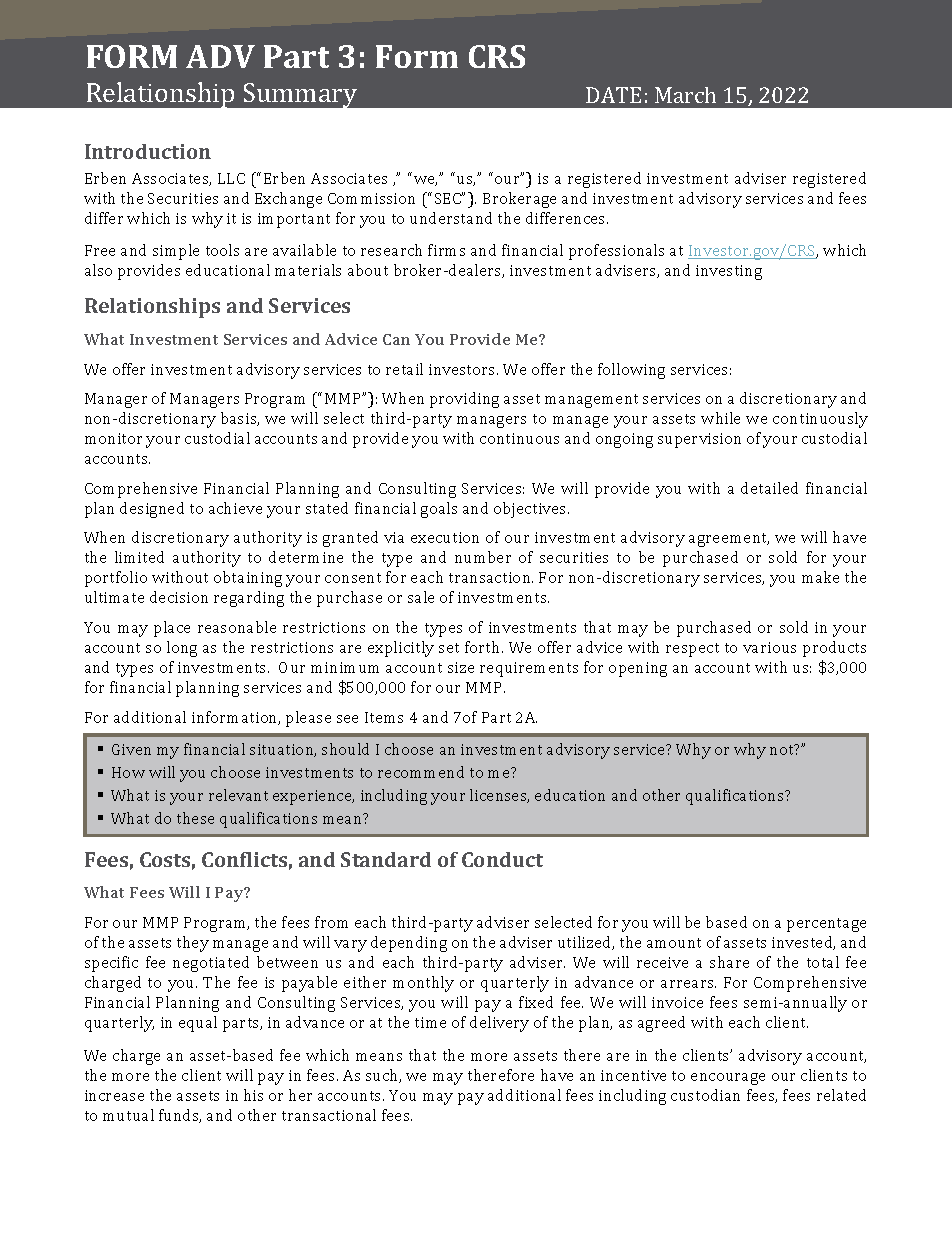 This screenshot has width=952, height=1233. I want to click on these, so click(195, 818).
